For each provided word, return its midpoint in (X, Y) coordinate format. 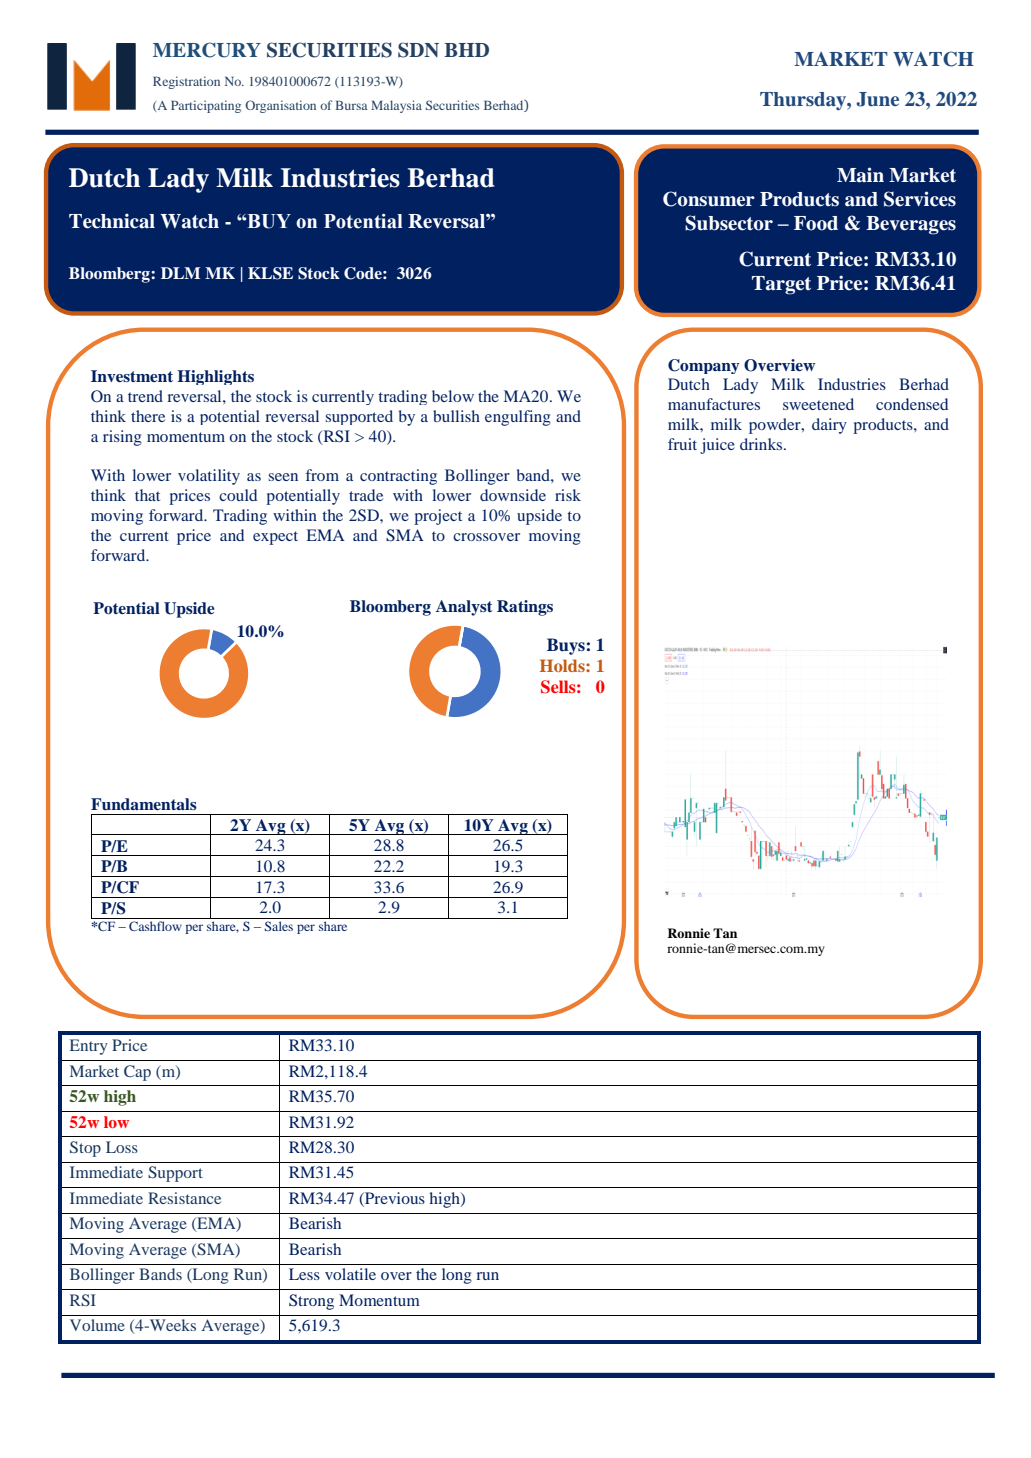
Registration (186, 82)
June (877, 99)
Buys (566, 646)
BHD (466, 50)
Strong (311, 1302)
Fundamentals (144, 804)
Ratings (525, 608)
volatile (350, 1274)
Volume (97, 1325)
